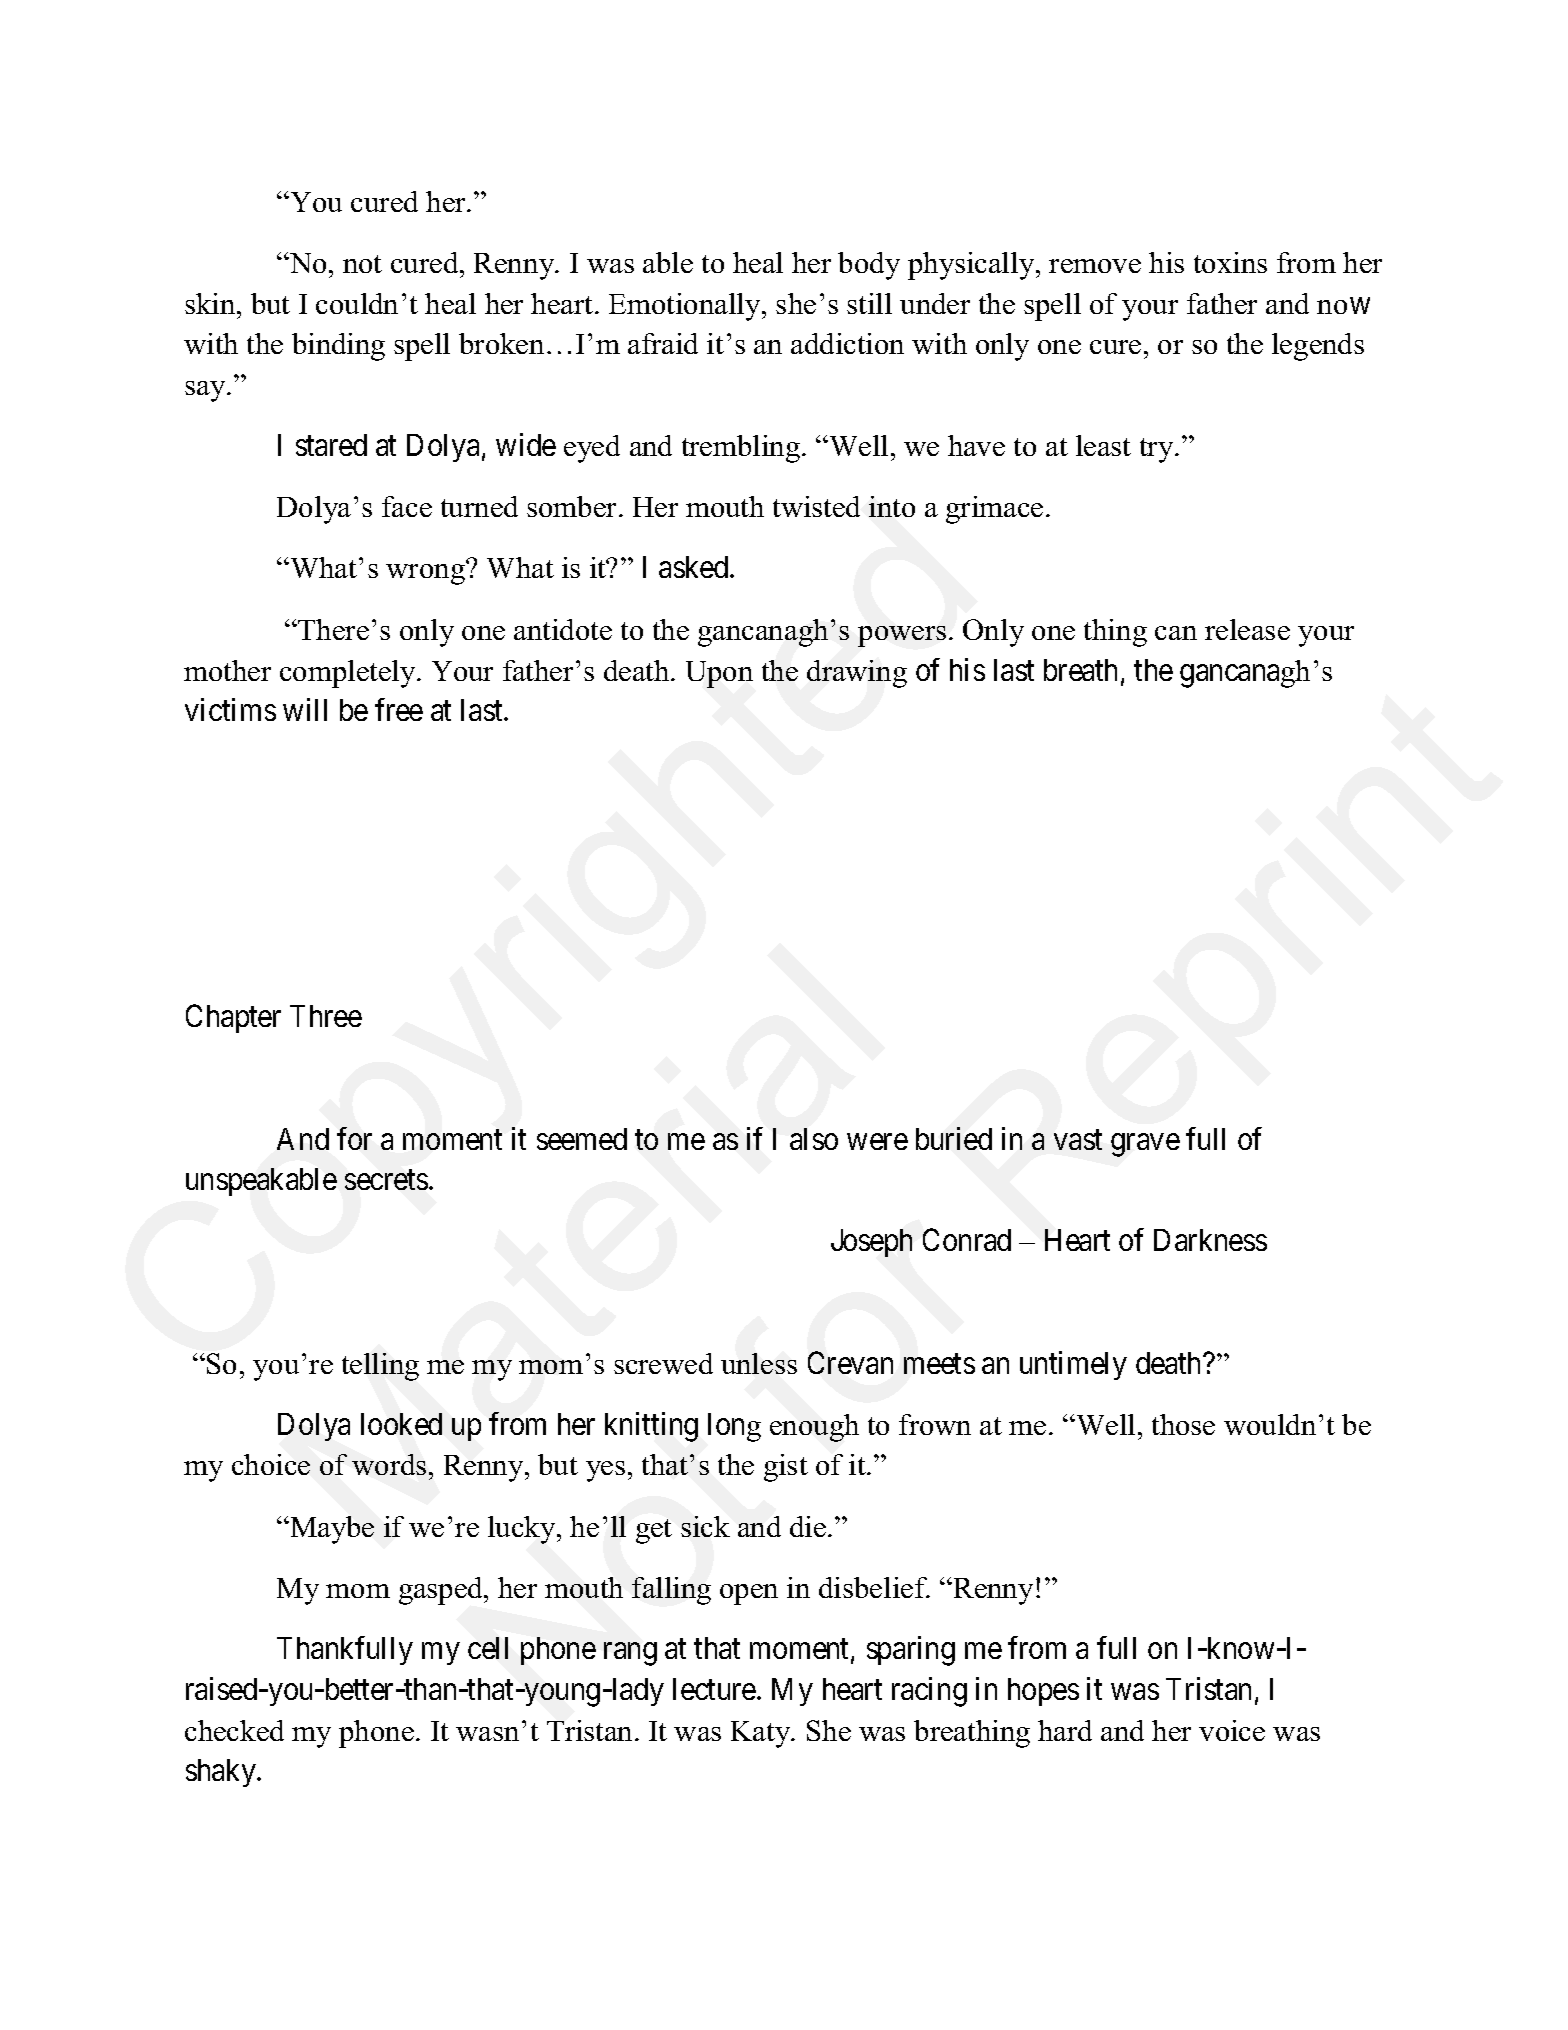 This page has height=2030, width=1568. Describe the element at coordinates (1230, 262) in the page. I see `toxins` at that location.
